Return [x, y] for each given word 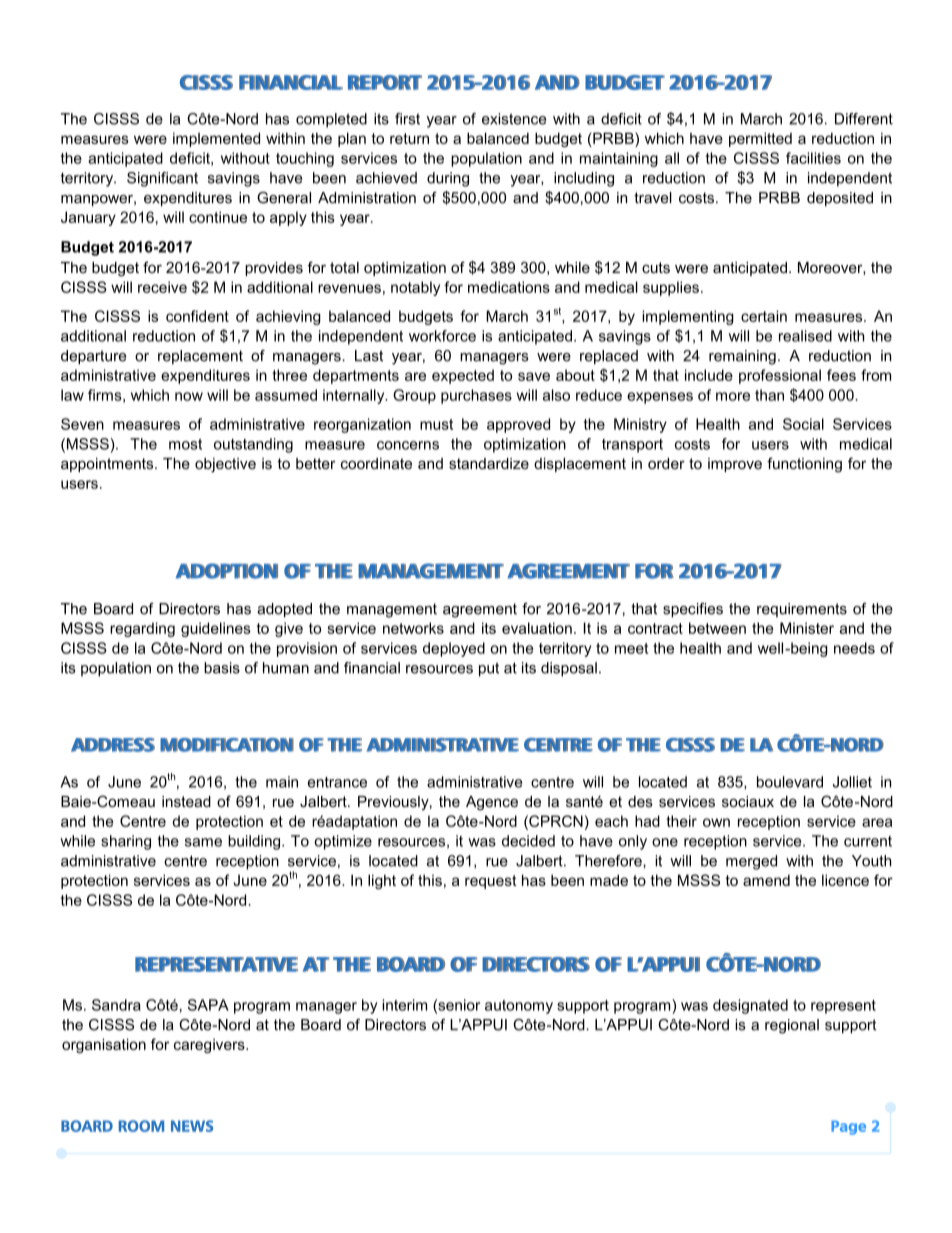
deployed [454, 649]
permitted [760, 139]
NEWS [192, 1126]
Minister [807, 628]
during [448, 179]
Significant [162, 179]
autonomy [519, 1007]
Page [848, 1127]
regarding [142, 629]
